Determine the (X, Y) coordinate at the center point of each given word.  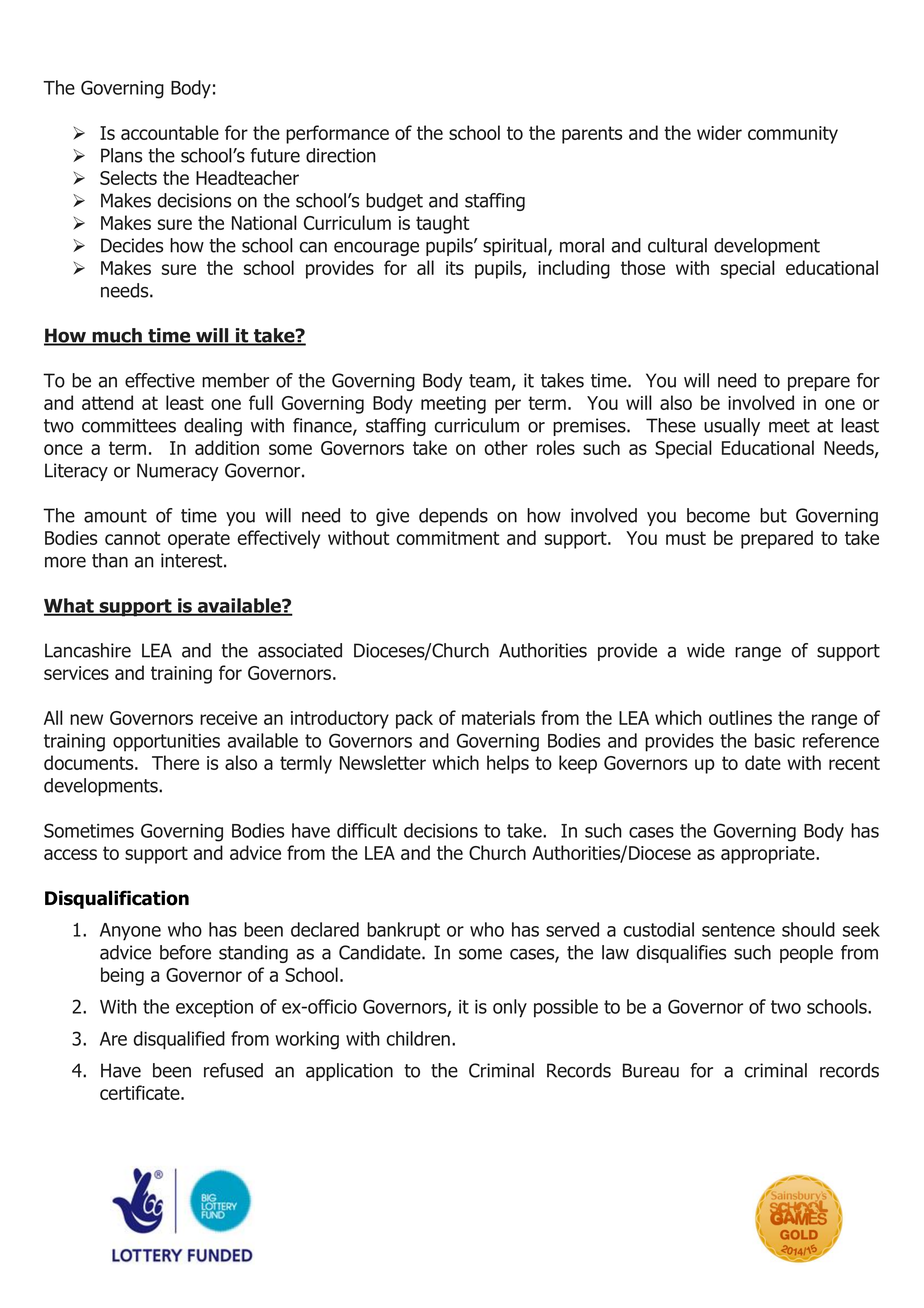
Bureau (651, 1070)
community (793, 135)
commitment (448, 538)
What (70, 606)
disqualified (179, 1040)
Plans (121, 155)
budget (394, 202)
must (686, 538)
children (418, 1038)
